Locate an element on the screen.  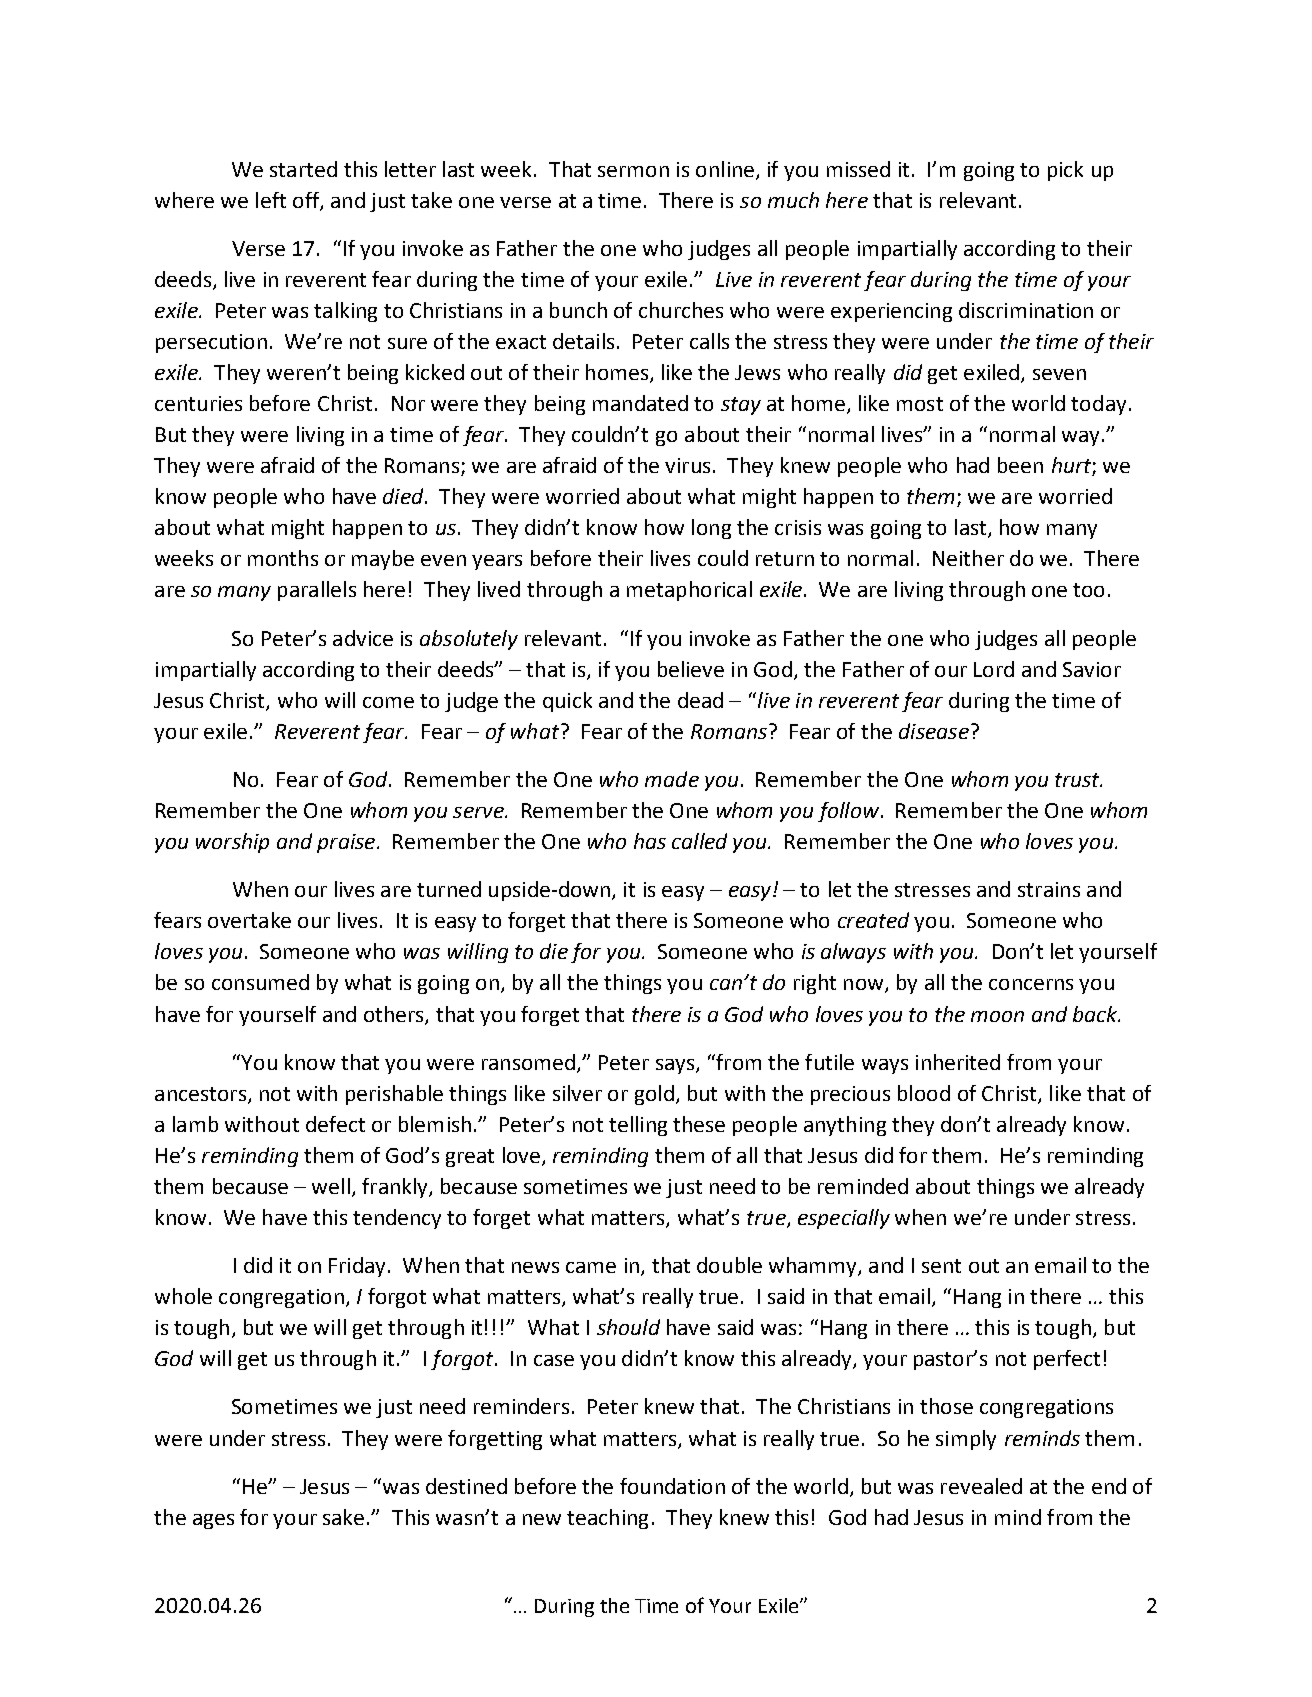
sermon is located at coordinates (633, 171).
